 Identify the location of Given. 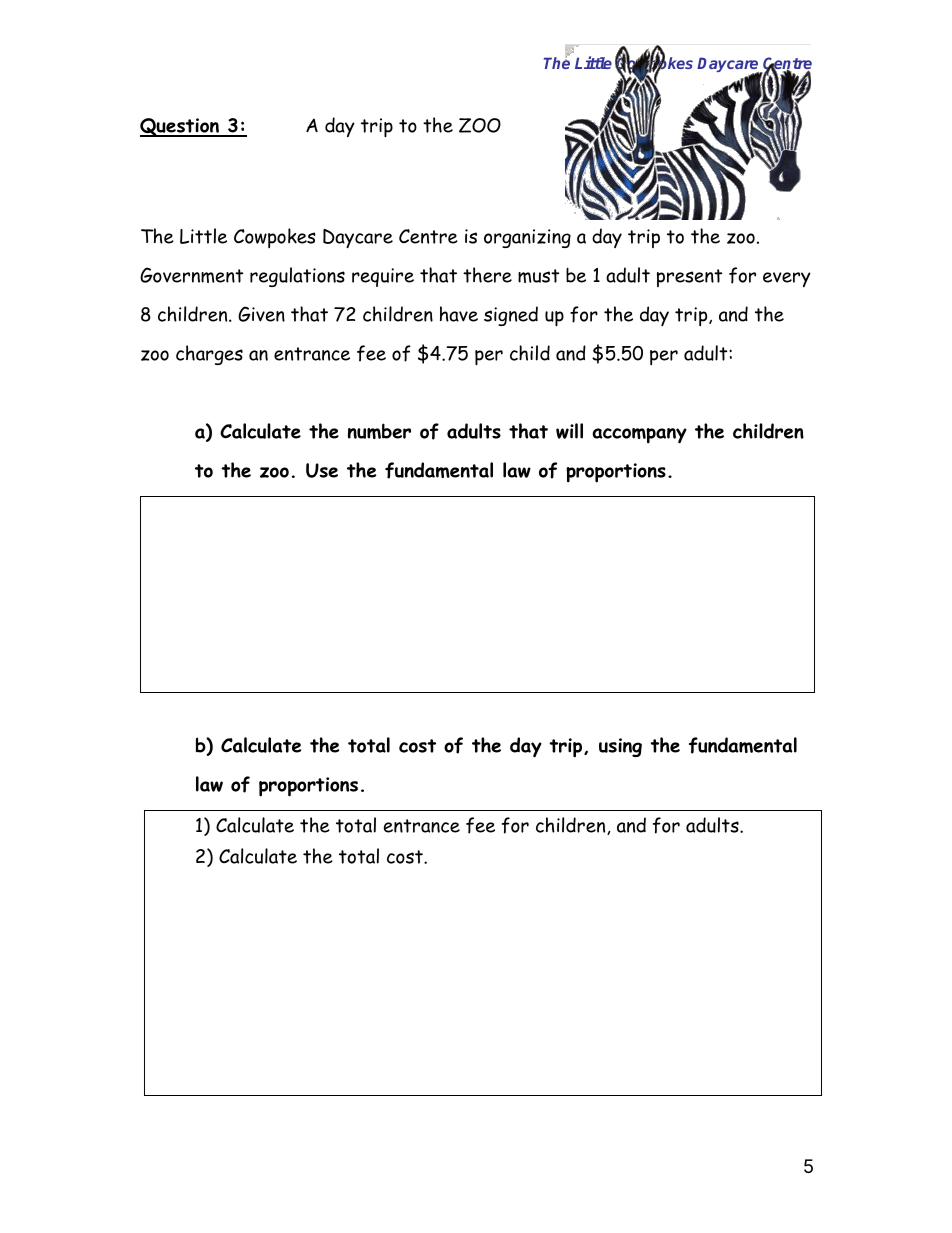
(261, 314).
